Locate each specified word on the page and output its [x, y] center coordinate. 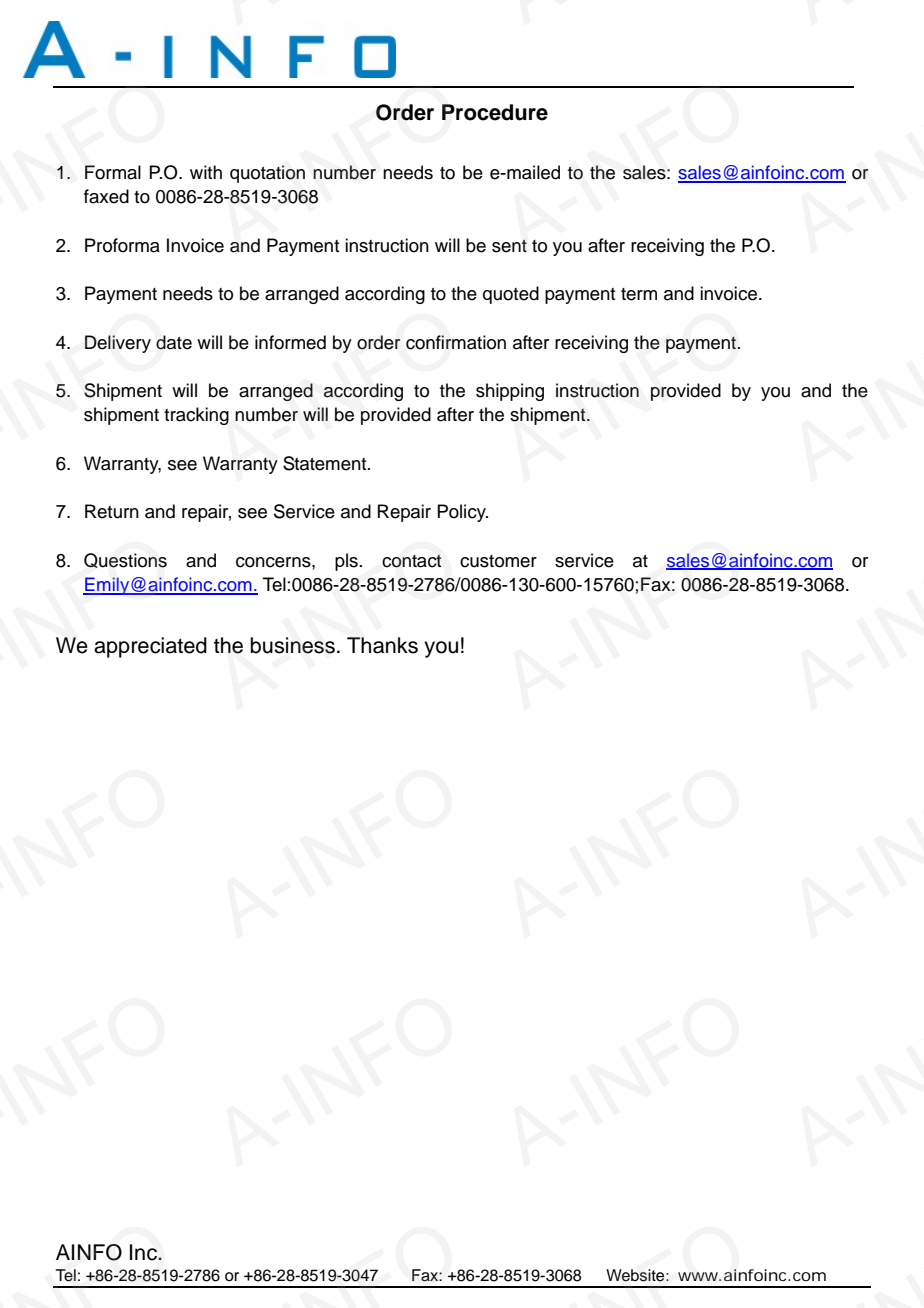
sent [509, 246]
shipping [510, 392]
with [206, 172]
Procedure [495, 112]
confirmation [456, 342]
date [174, 342]
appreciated [150, 647]
